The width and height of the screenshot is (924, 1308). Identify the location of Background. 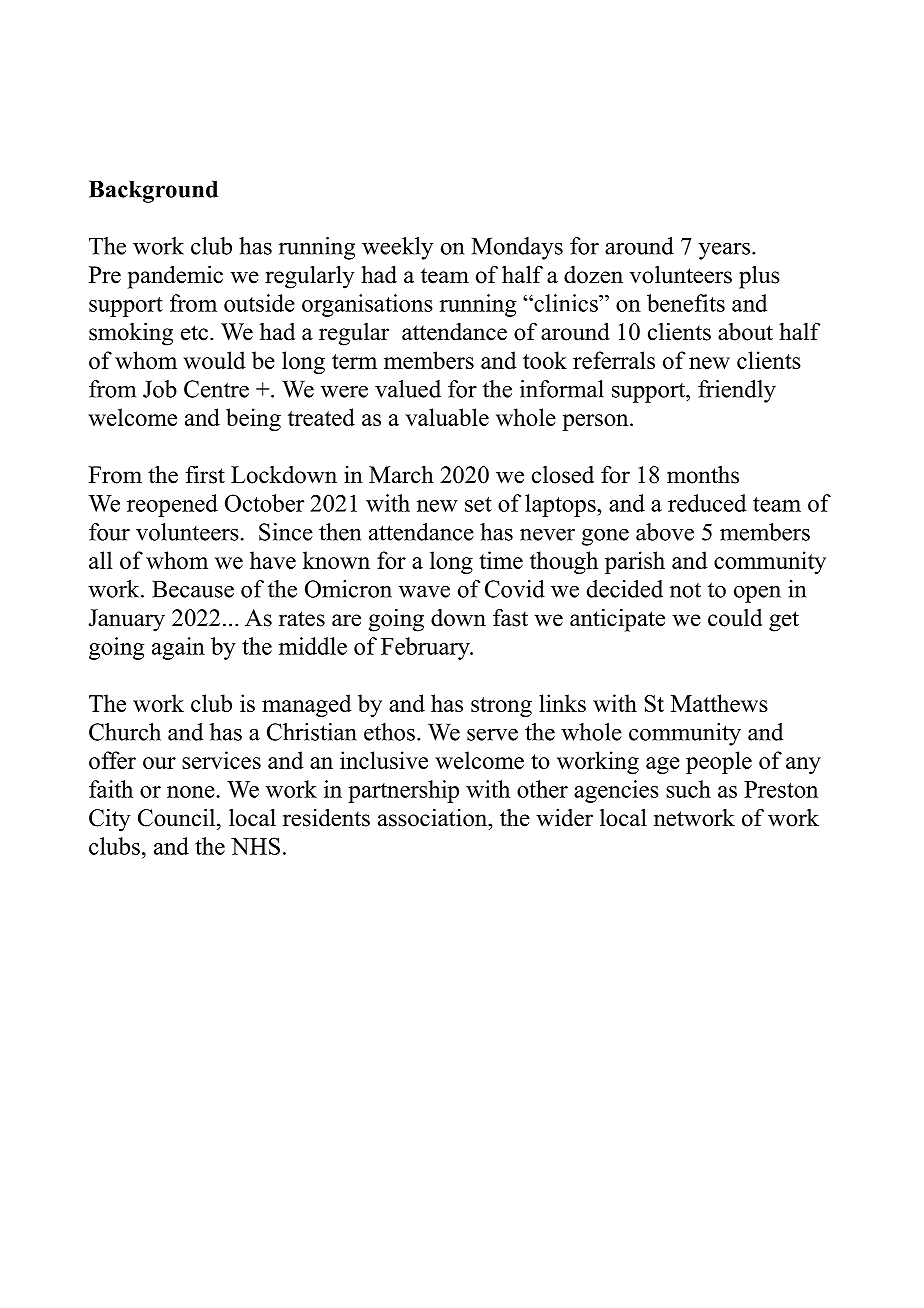
(153, 191).
